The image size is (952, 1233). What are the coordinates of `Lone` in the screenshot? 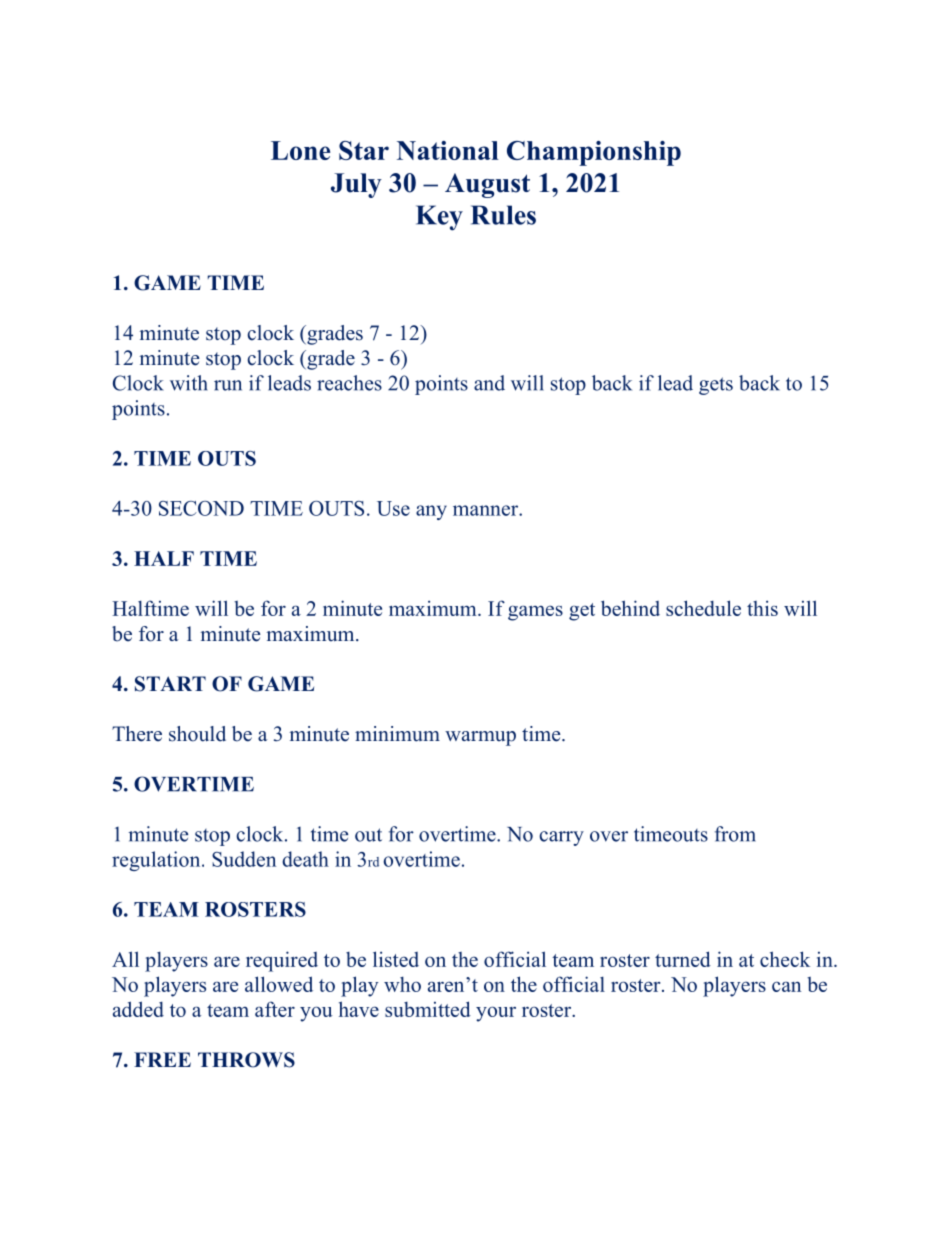 It's located at (300, 150).
